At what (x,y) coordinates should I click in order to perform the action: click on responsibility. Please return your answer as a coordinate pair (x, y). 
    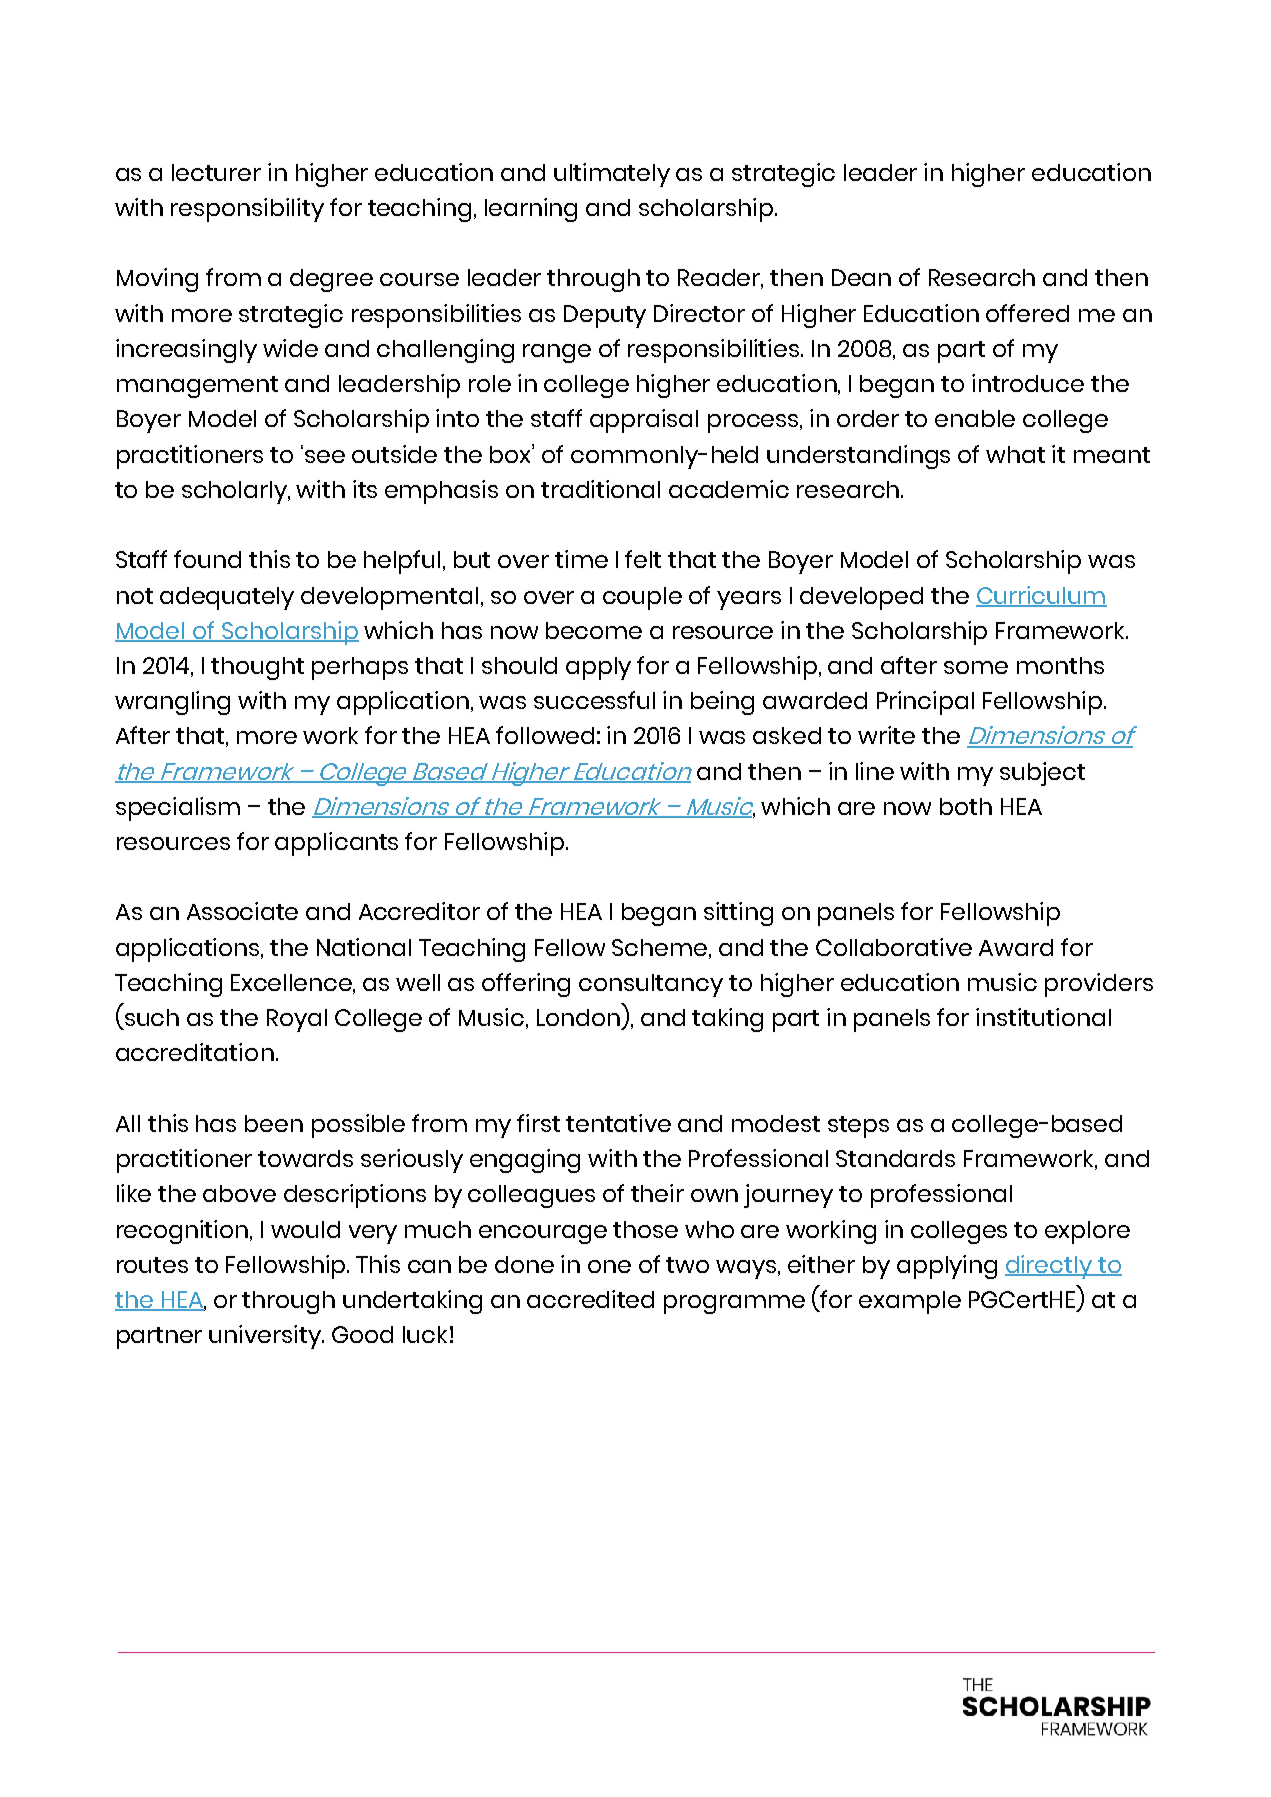
    Looking at the image, I should click on (247, 210).
